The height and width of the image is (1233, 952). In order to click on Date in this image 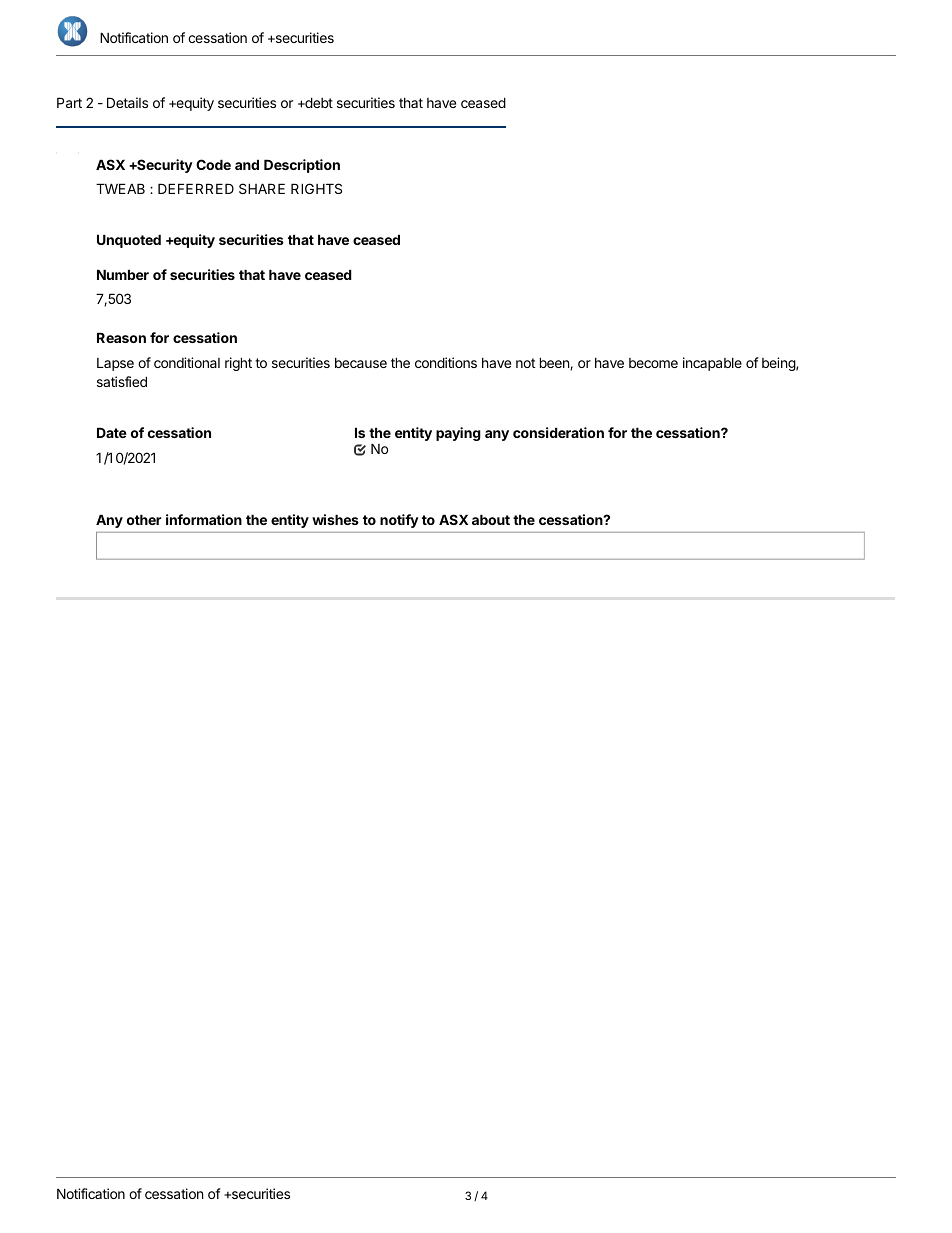, I will do `click(112, 432)`.
